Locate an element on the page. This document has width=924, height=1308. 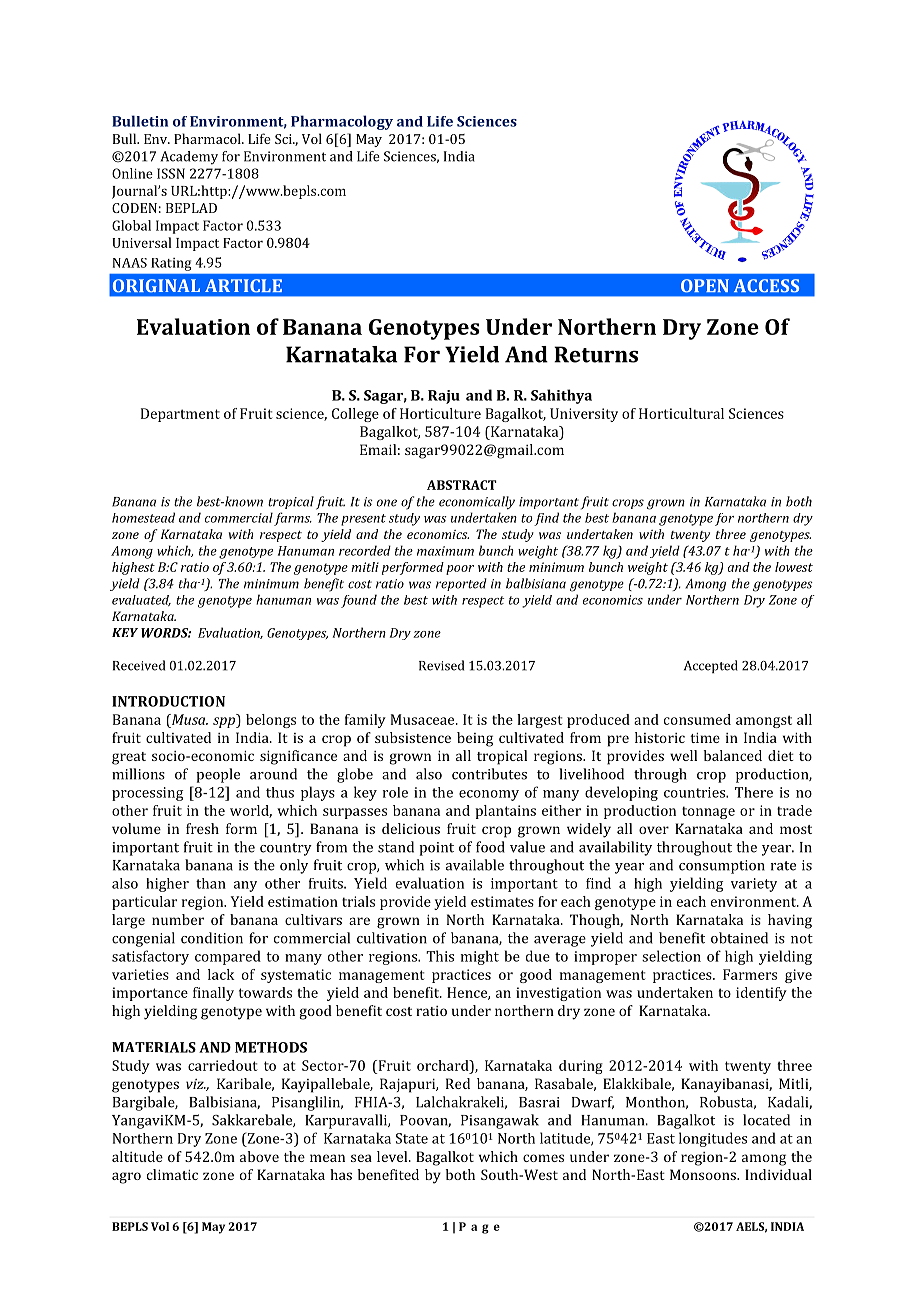
homestead is located at coordinates (143, 517).
